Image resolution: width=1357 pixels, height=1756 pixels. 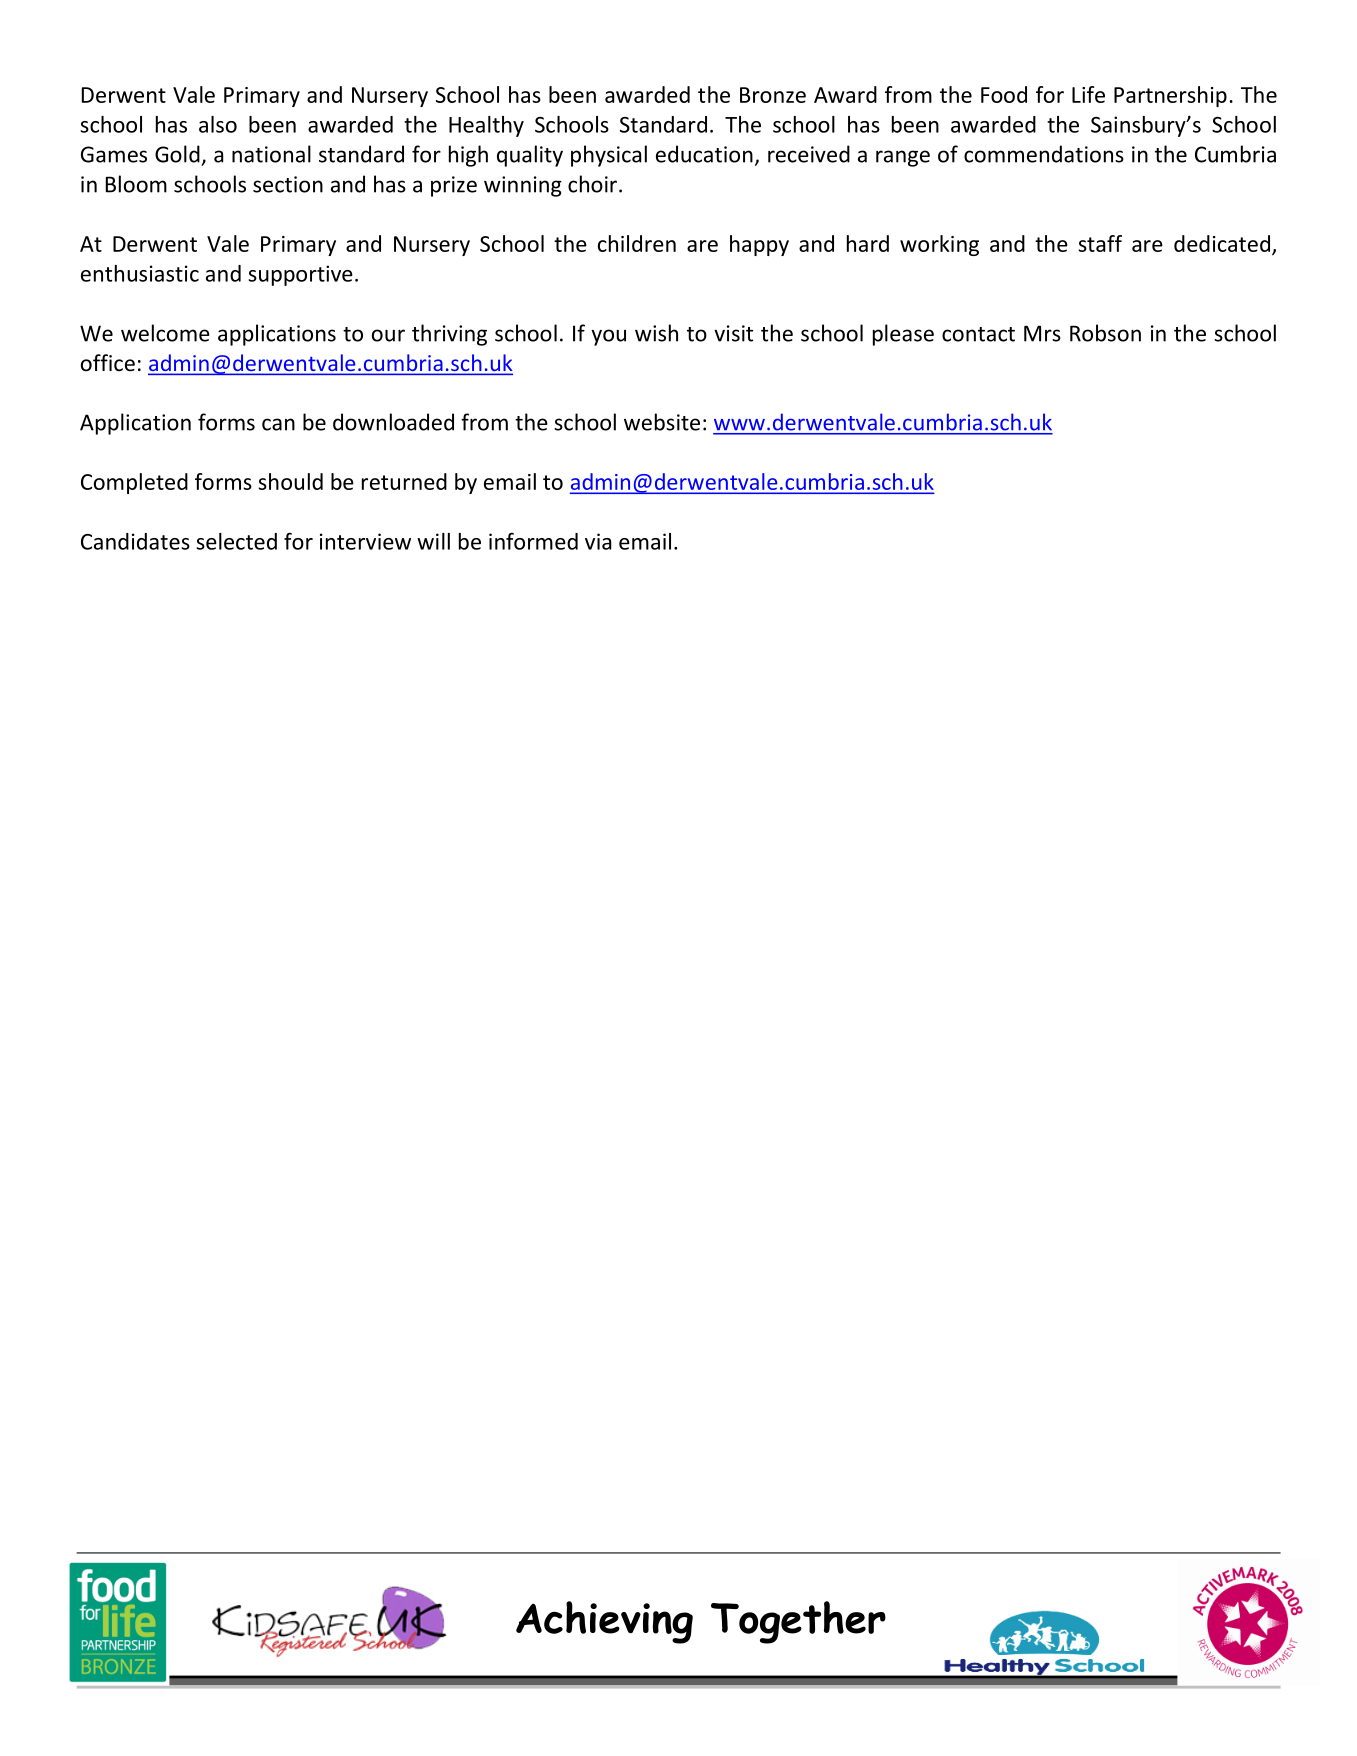 What do you see at coordinates (218, 124) in the image?
I see `also` at bounding box center [218, 124].
